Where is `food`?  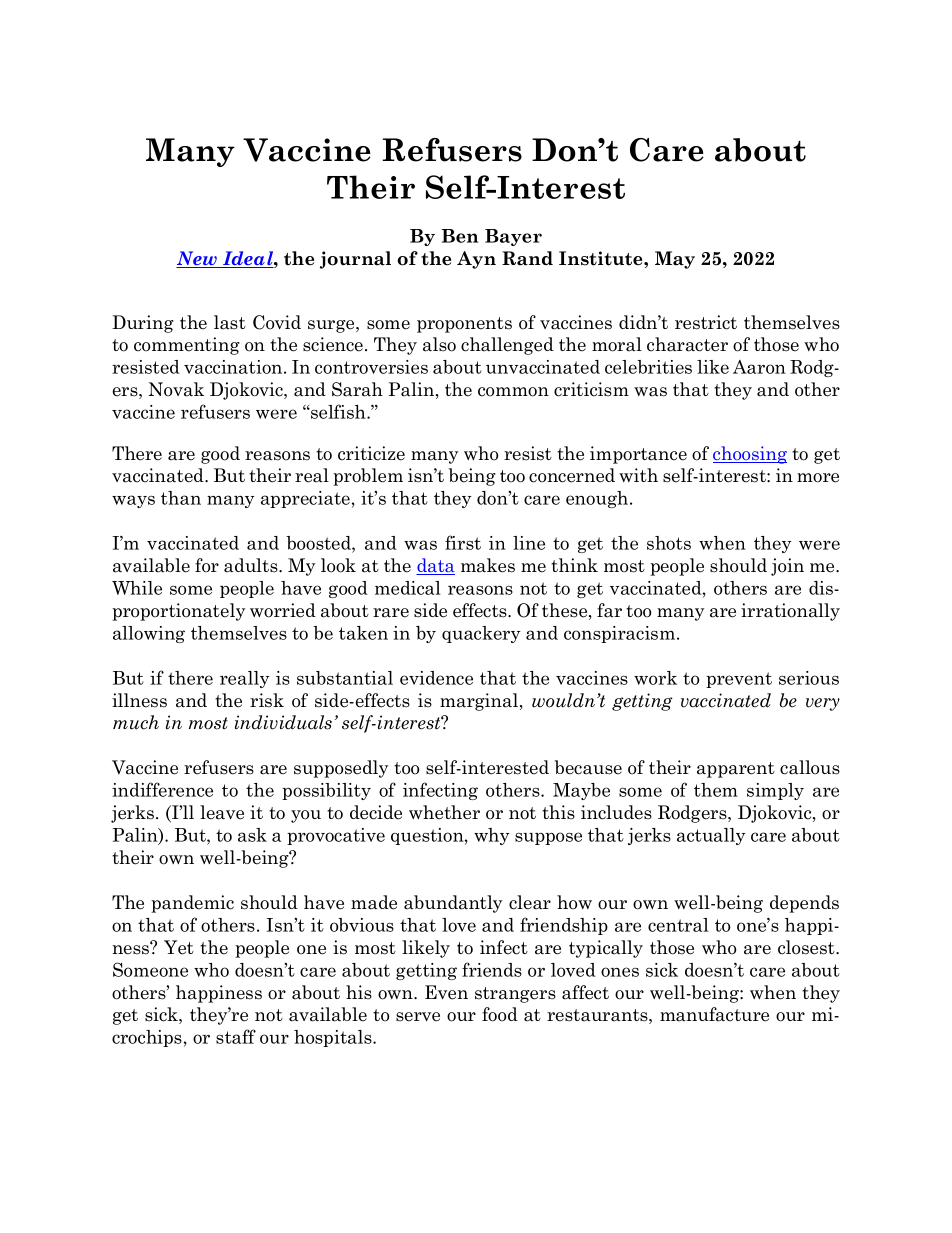 food is located at coordinates (500, 1014).
